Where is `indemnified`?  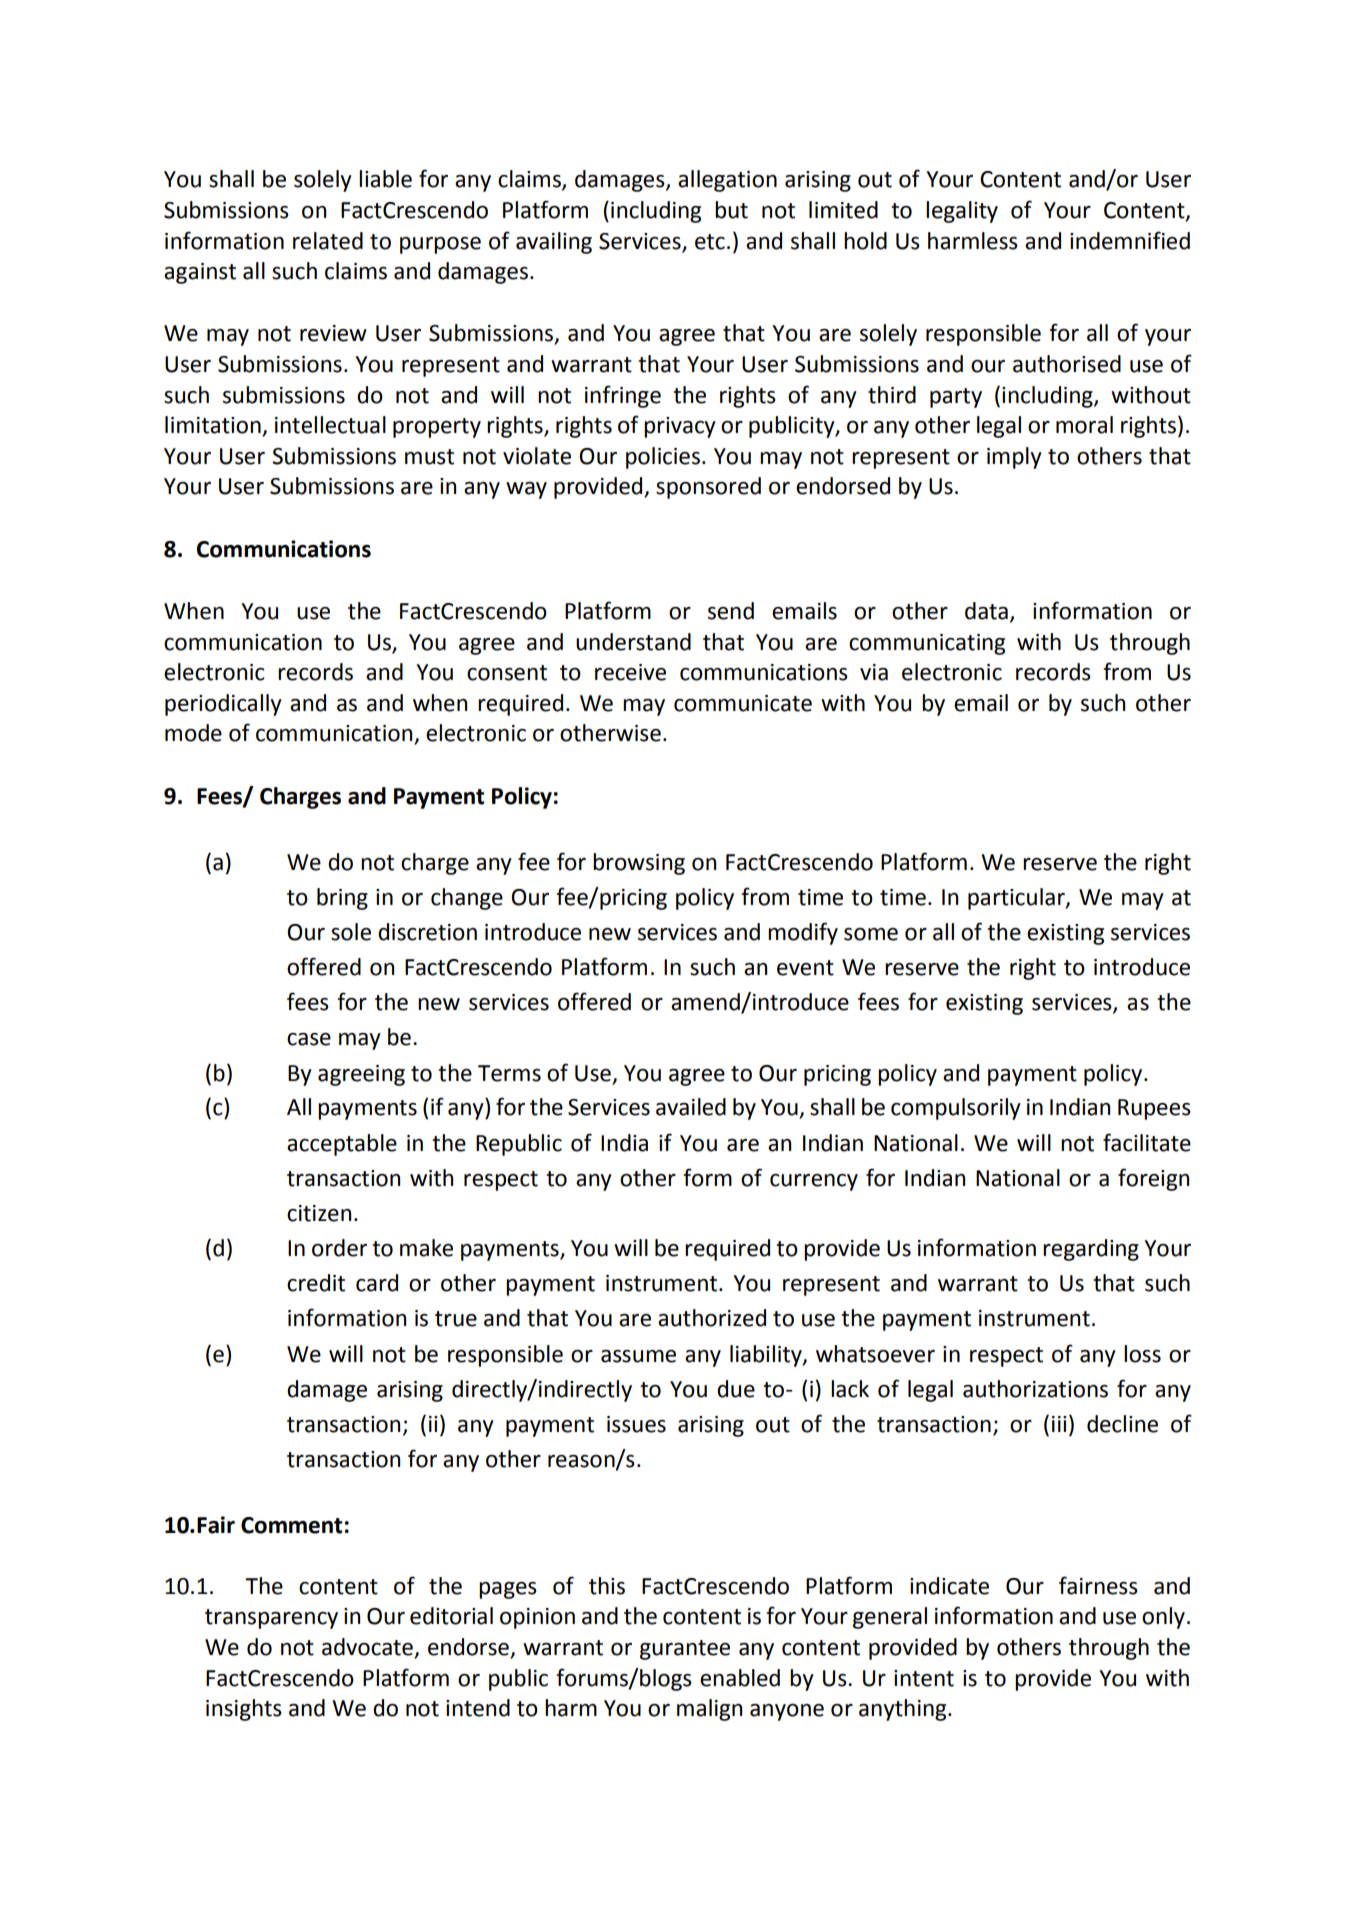
indemnified is located at coordinates (1130, 240).
